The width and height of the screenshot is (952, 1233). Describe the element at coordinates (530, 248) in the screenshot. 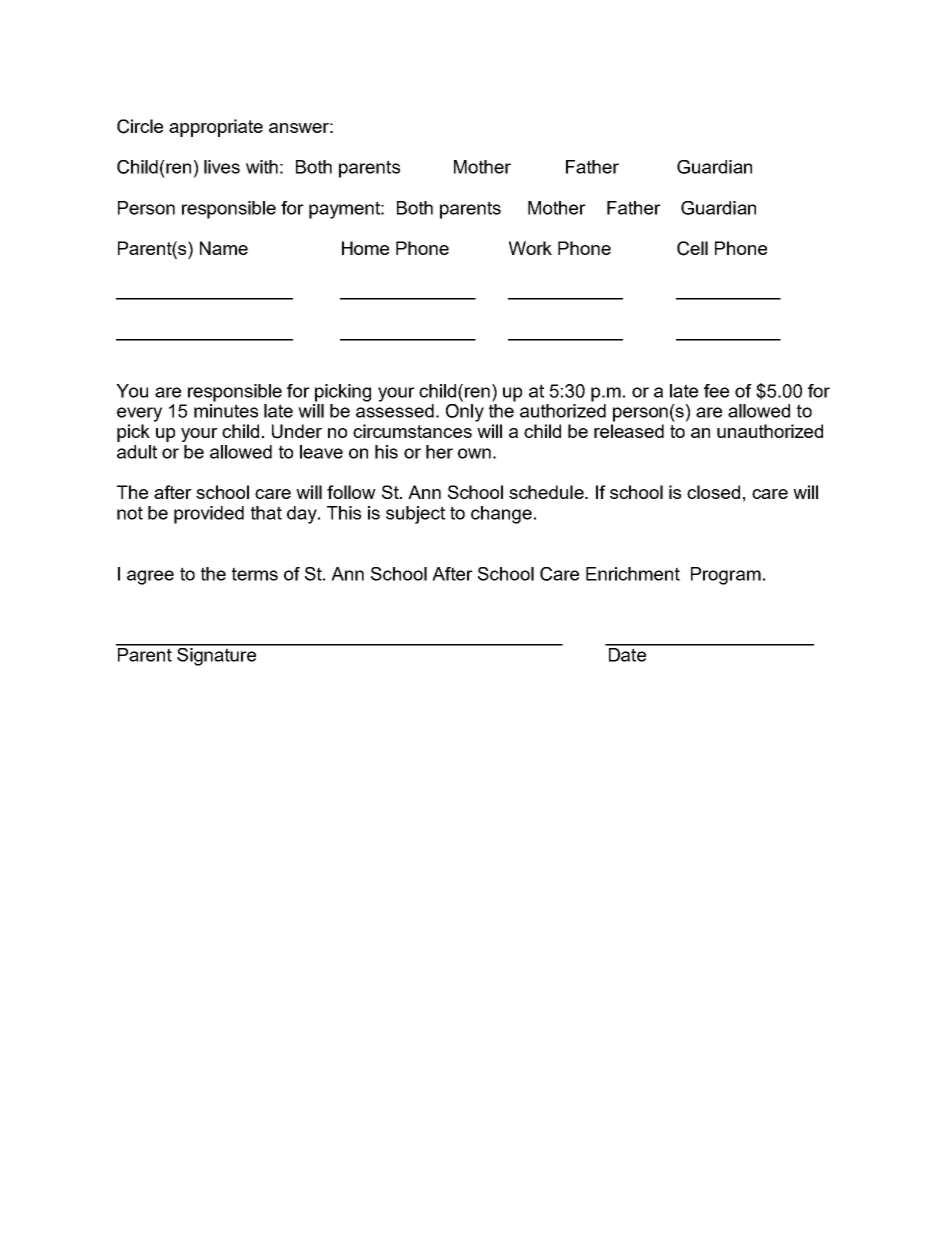

I see `Work` at that location.
